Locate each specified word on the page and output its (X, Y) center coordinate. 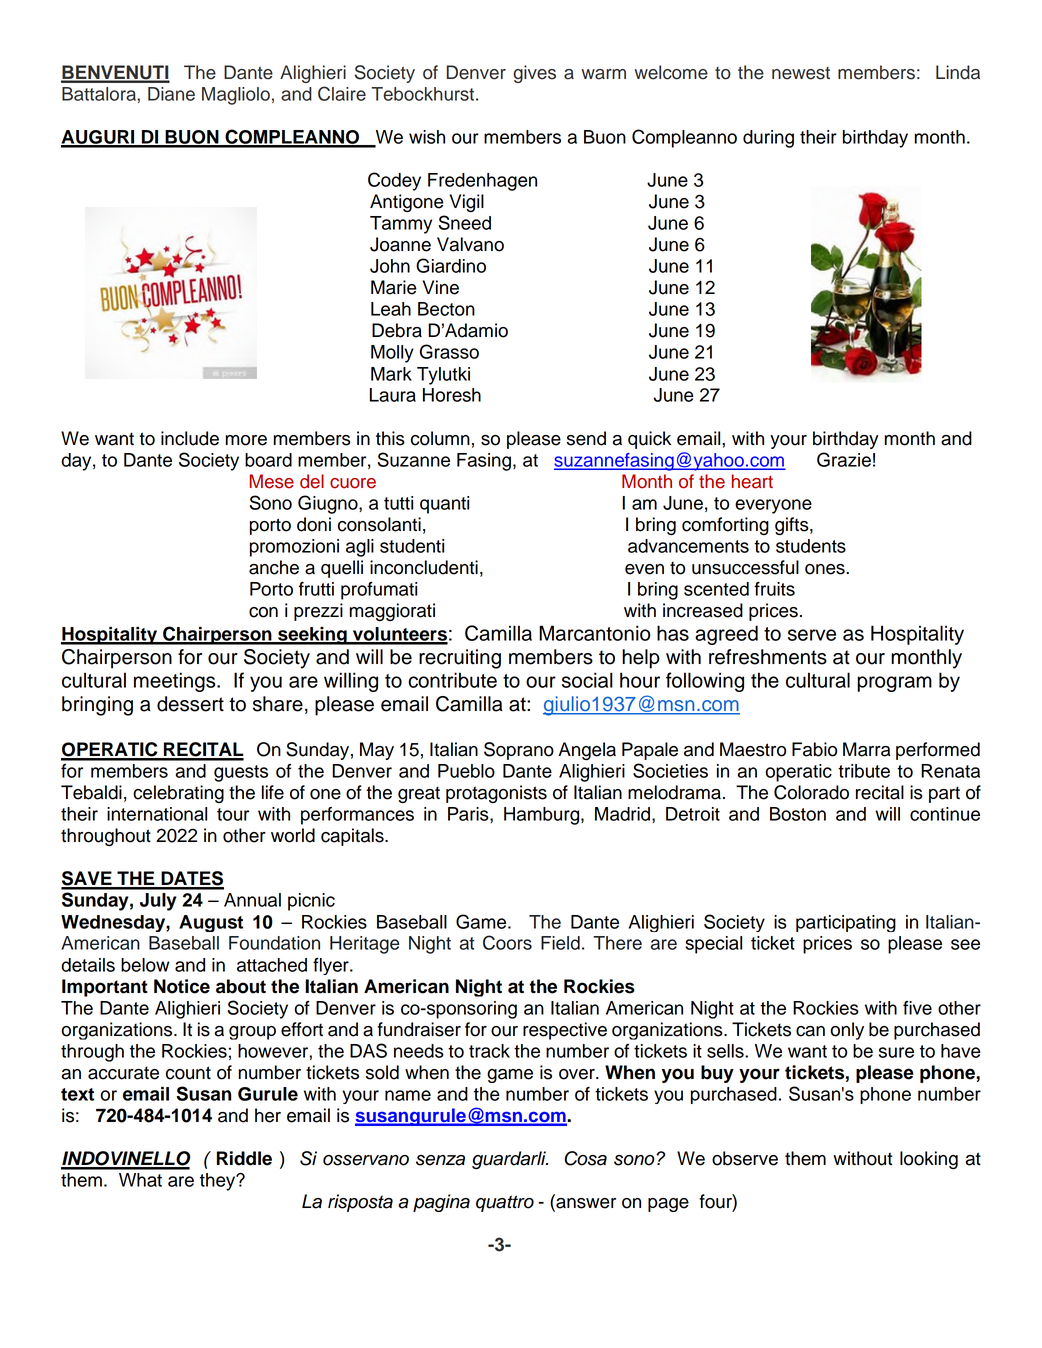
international (157, 814)
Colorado (811, 792)
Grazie (844, 459)
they (219, 1182)
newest (801, 73)
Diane (171, 94)
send (586, 438)
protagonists (496, 794)
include (190, 438)
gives (534, 74)
